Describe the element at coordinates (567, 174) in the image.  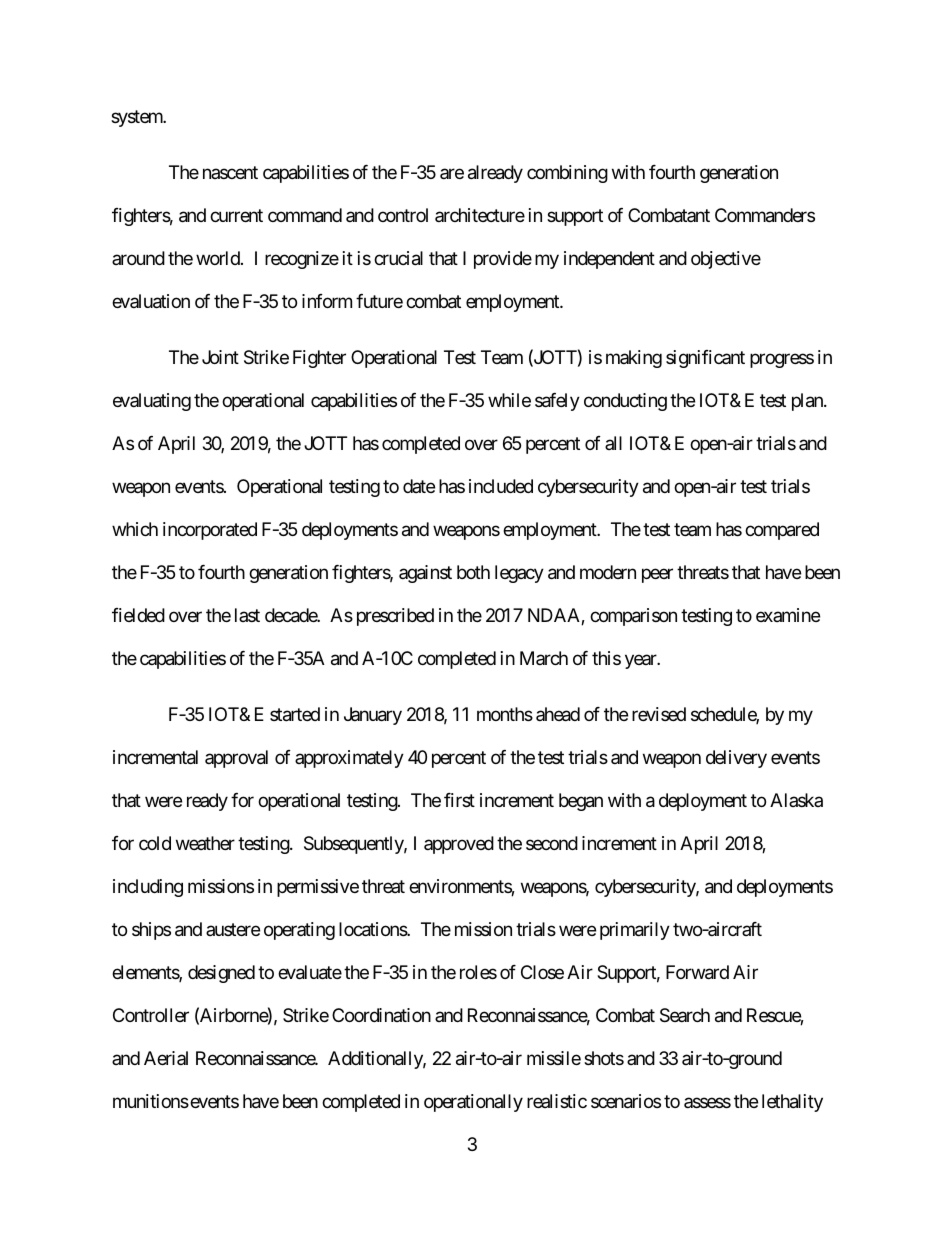
I see `combining` at that location.
